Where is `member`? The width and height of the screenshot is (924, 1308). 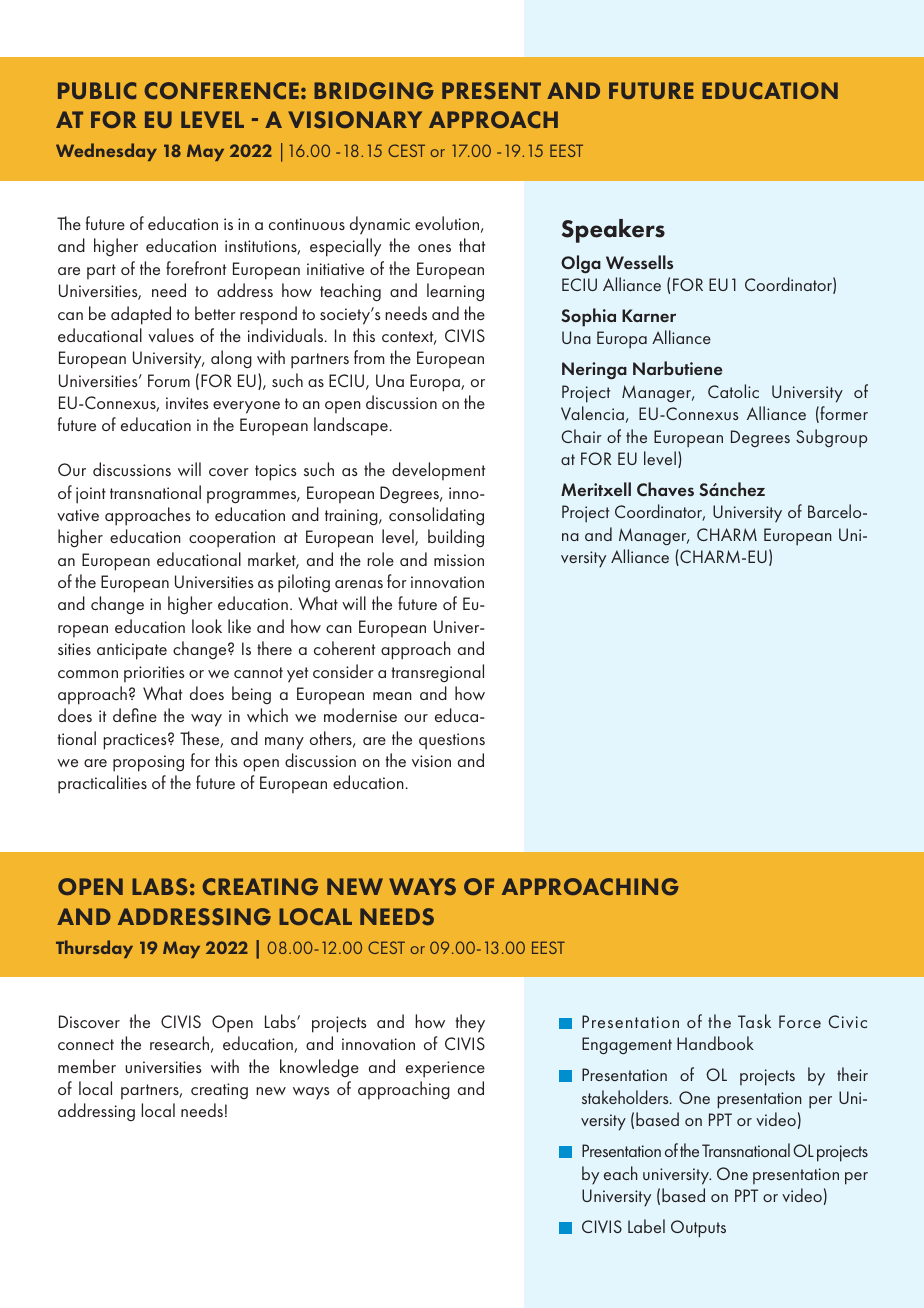
member is located at coordinates (87, 1066).
